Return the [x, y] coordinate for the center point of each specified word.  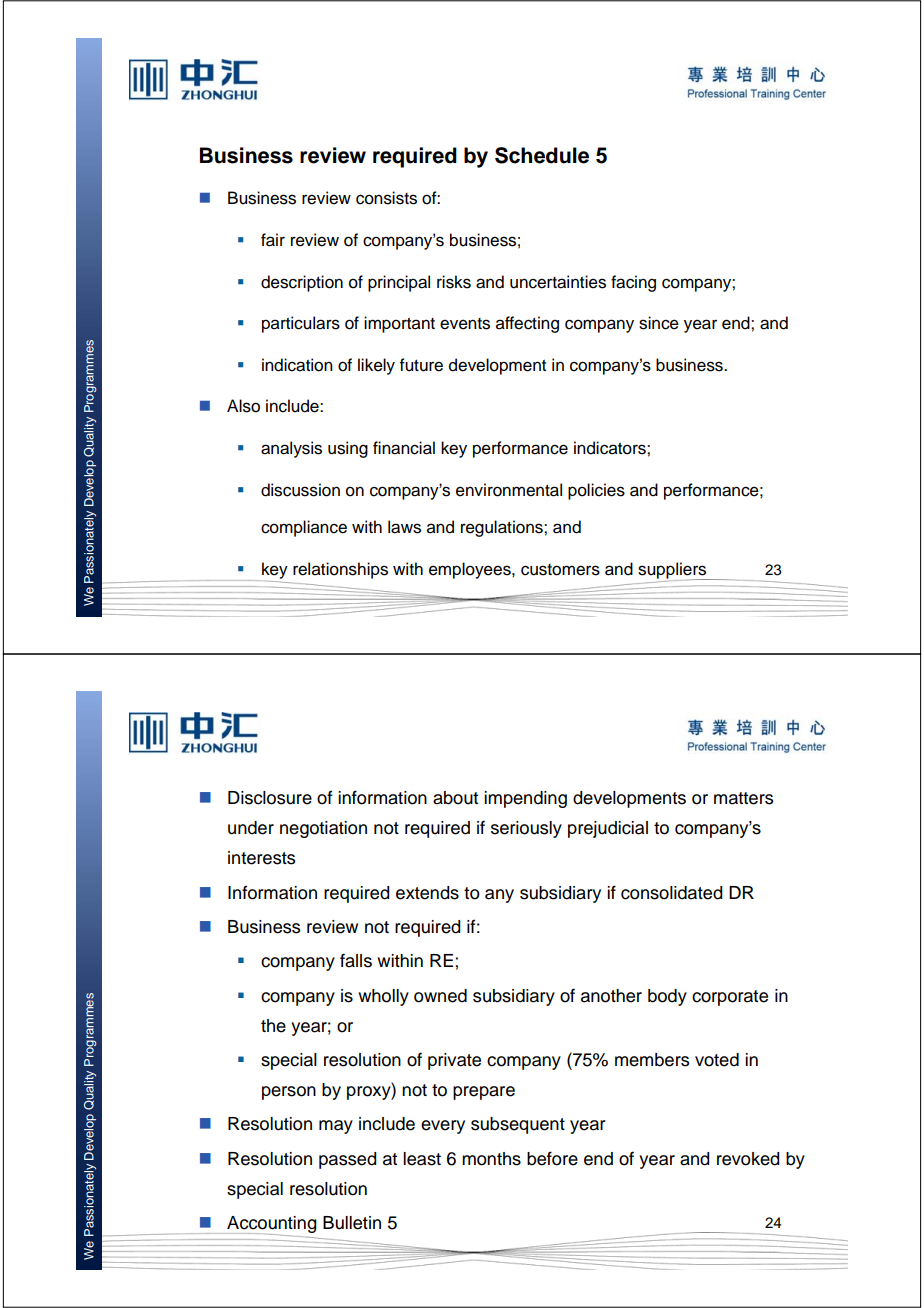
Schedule [542, 155]
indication [297, 365]
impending [525, 799]
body [667, 997]
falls [356, 960]
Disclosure [270, 798]
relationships [340, 570]
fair [273, 240]
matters [744, 798]
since [659, 323]
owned [440, 996]
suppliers [673, 571]
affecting [527, 324]
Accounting [271, 1226]
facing [633, 283]
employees [471, 570]
